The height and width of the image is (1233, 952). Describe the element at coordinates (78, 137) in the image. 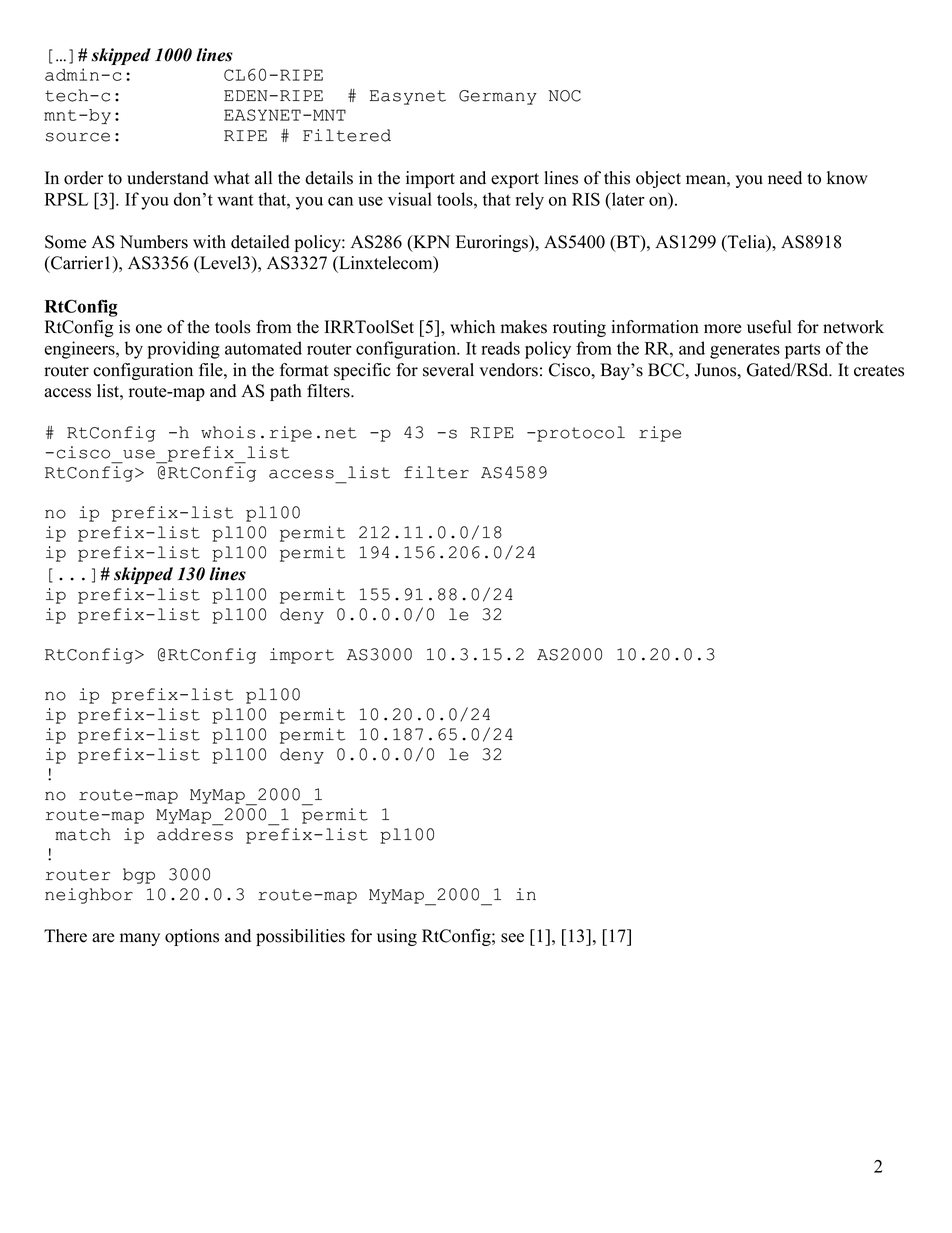

I see `source` at that location.
